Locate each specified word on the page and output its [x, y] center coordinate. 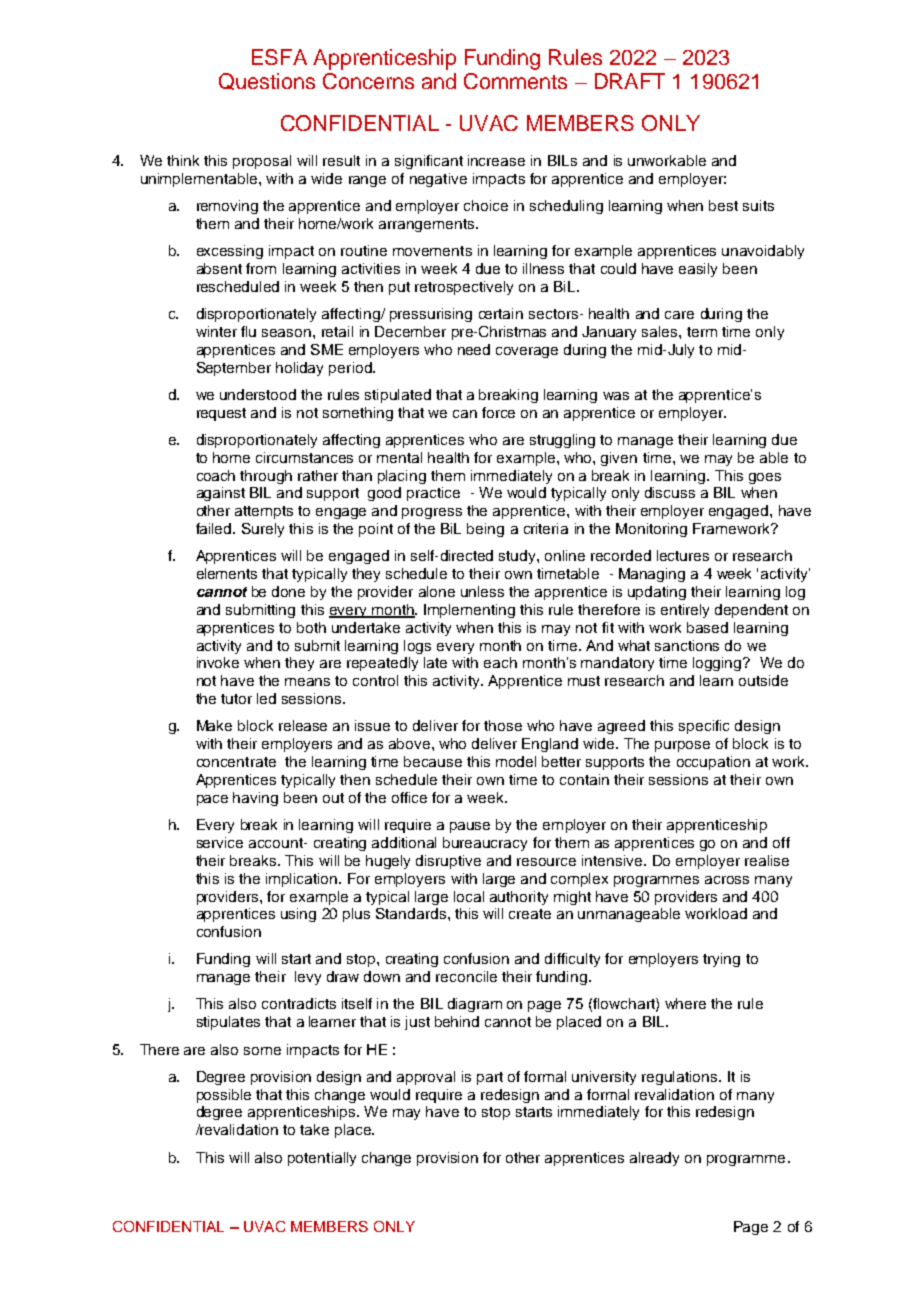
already [654, 1159]
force [498, 412]
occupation [713, 763]
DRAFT [630, 81]
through [266, 477]
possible [224, 1096]
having [255, 799]
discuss [670, 492]
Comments [515, 81]
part [490, 1078]
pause [470, 827]
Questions [267, 81]
